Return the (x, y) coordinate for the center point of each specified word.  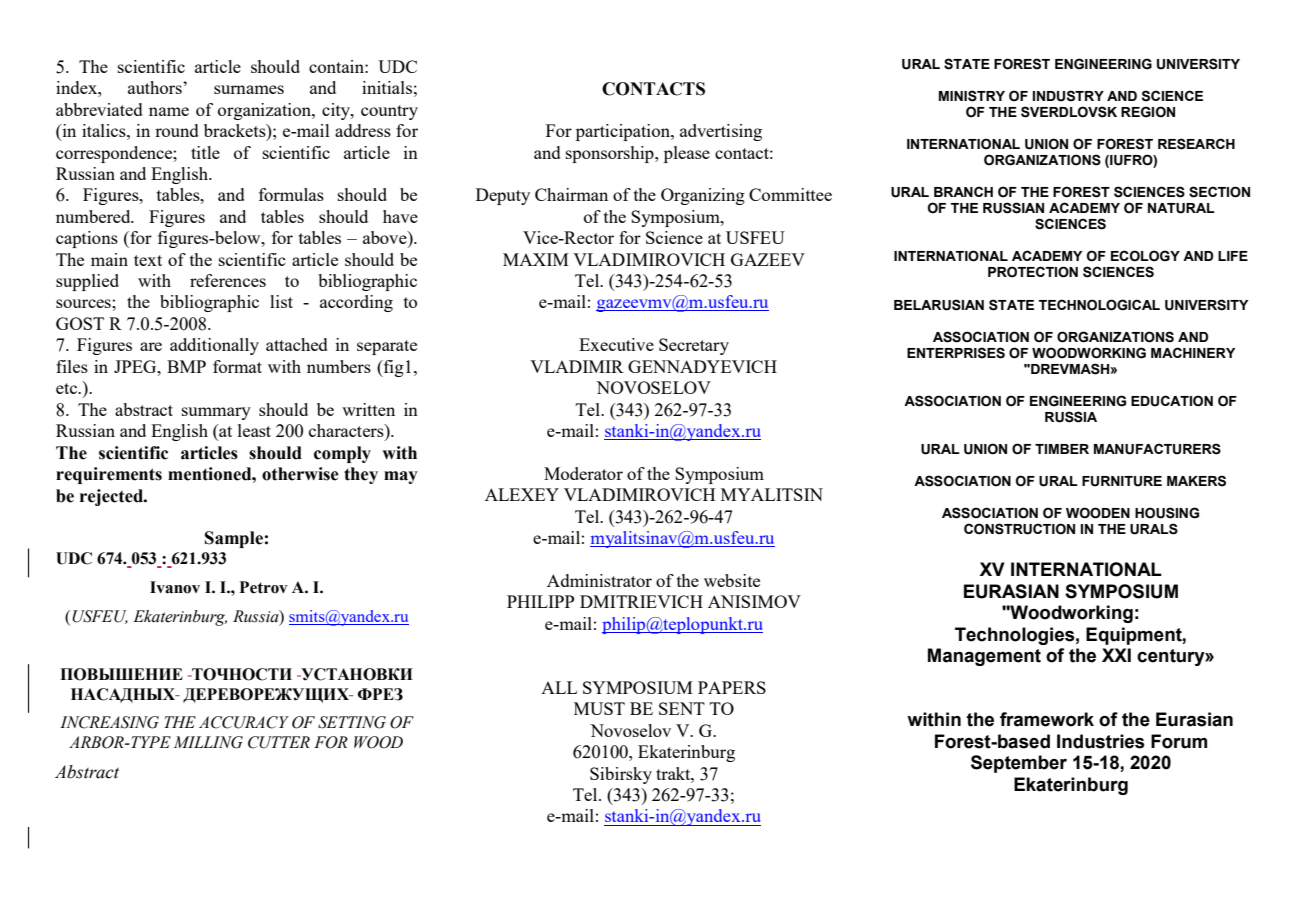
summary (216, 413)
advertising (721, 132)
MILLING (208, 742)
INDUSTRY (1068, 96)
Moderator (583, 473)
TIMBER (1062, 449)
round (177, 130)
